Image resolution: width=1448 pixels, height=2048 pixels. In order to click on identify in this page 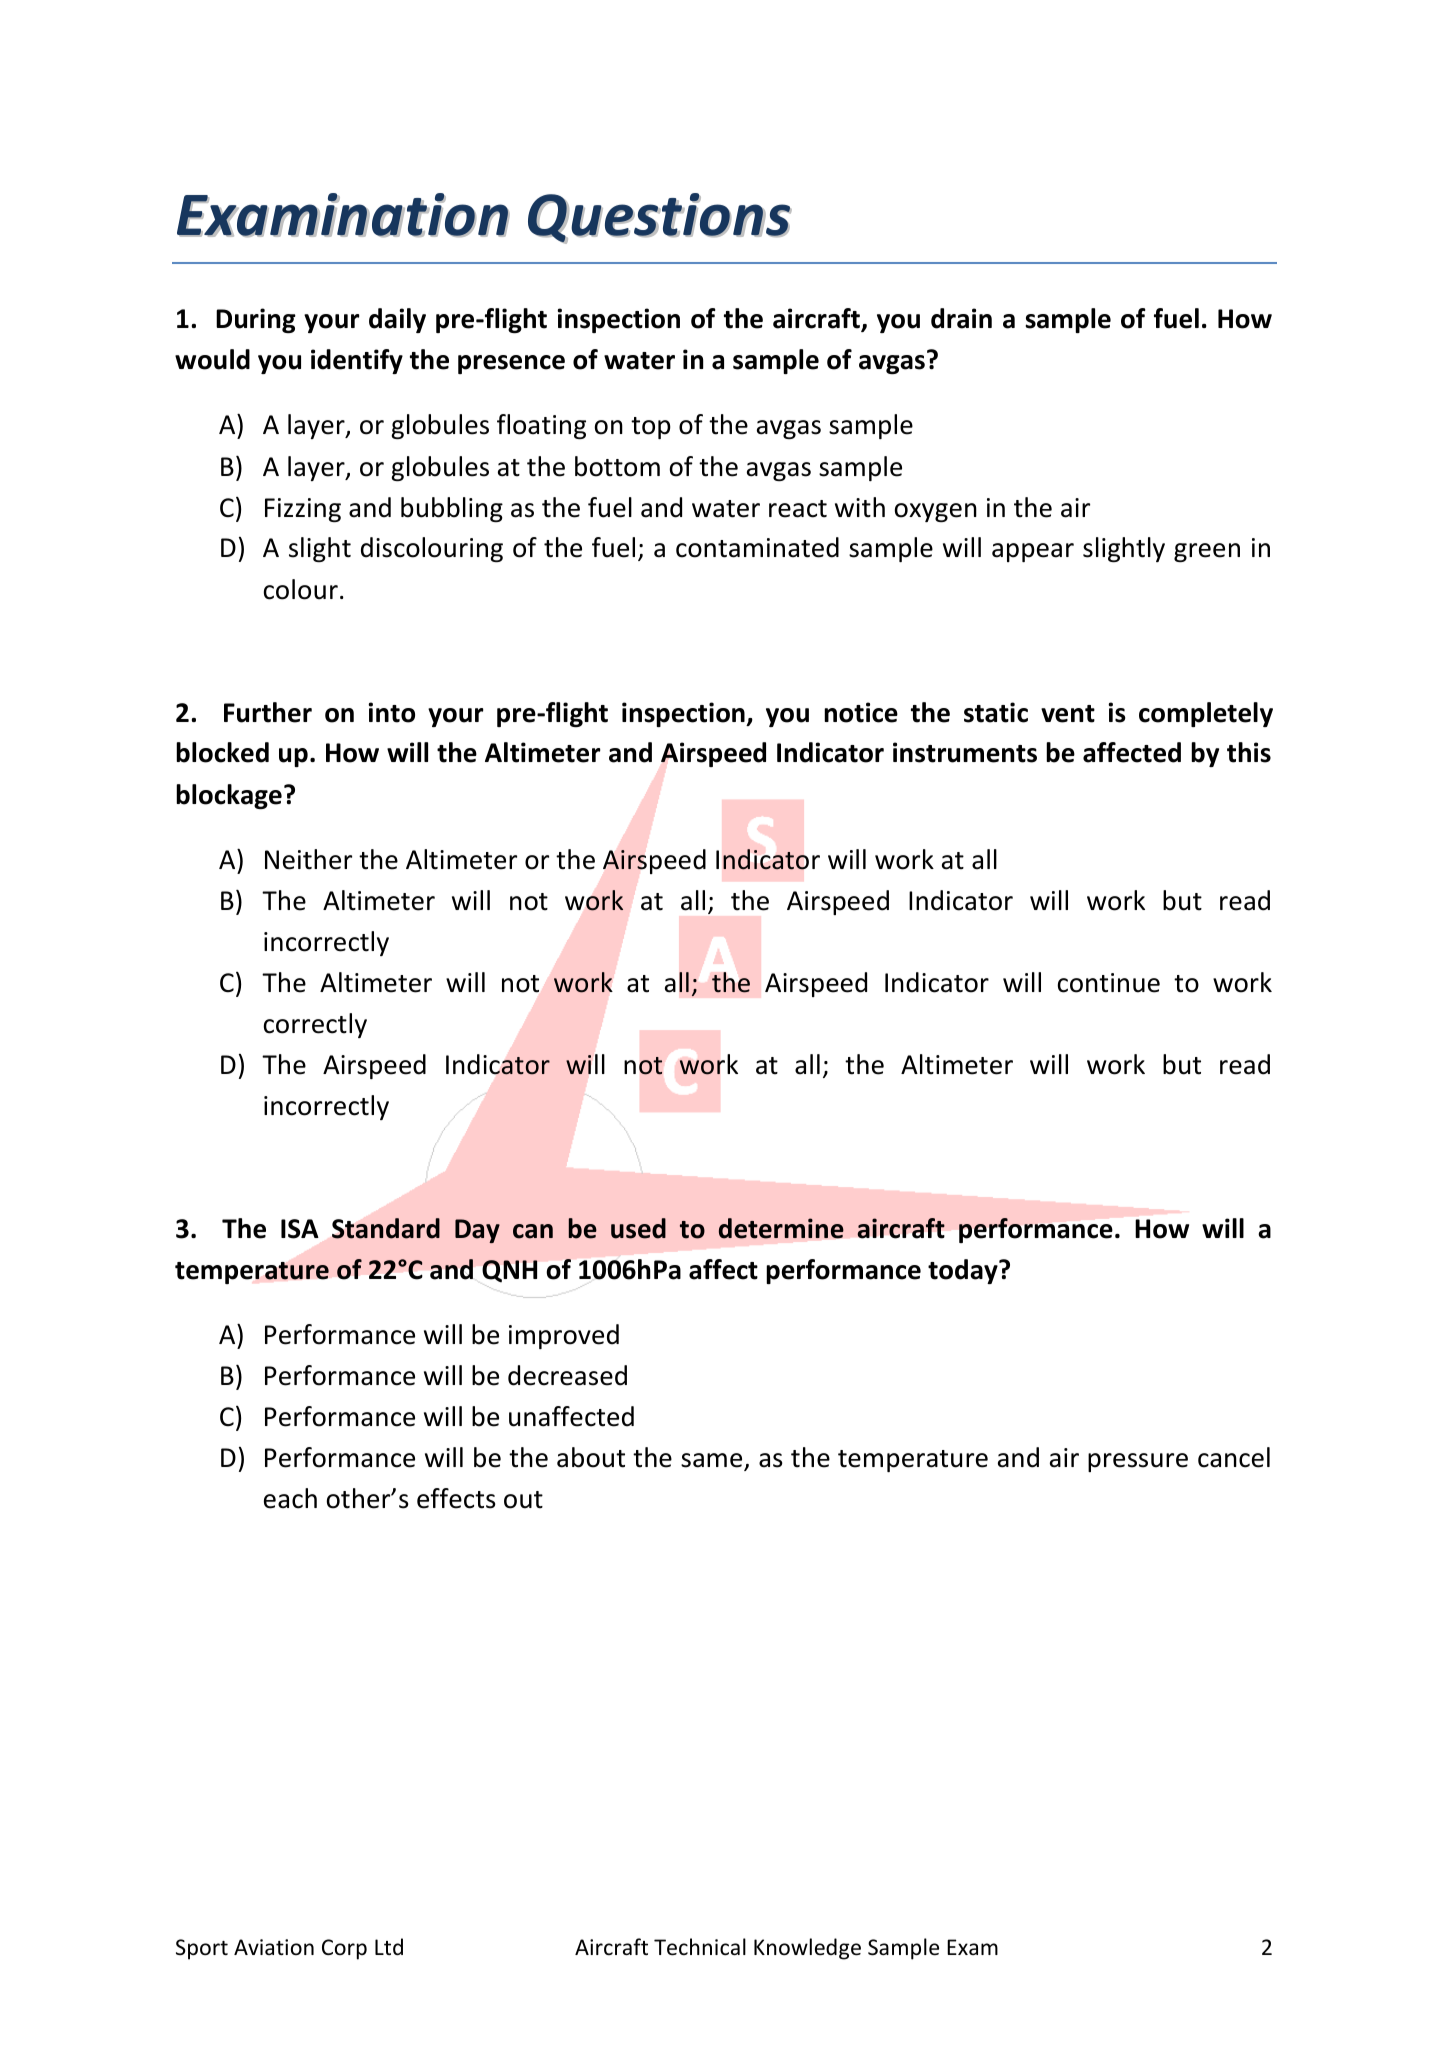, I will do `click(357, 361)`.
